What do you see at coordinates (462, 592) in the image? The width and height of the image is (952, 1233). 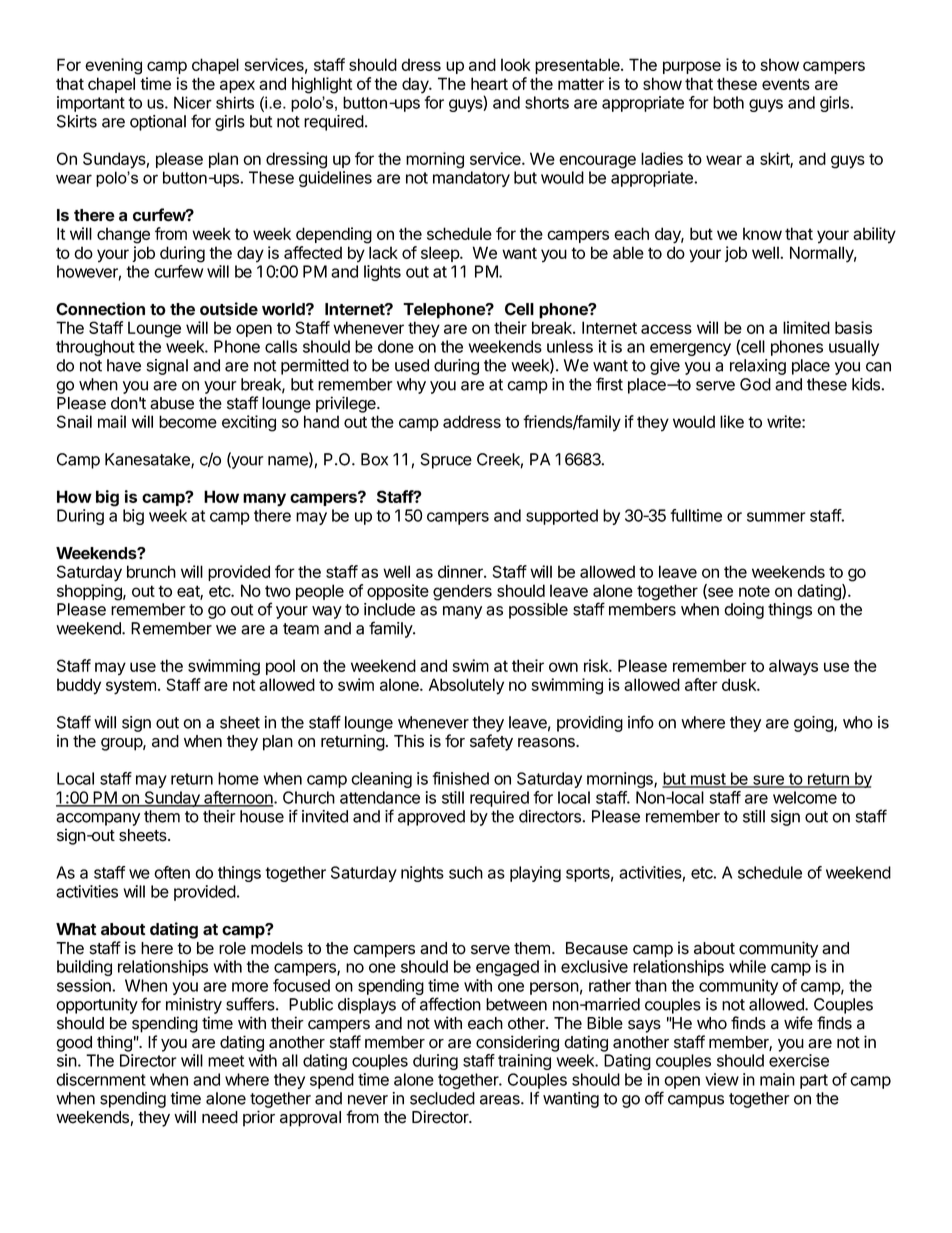 I see `genders` at bounding box center [462, 592].
